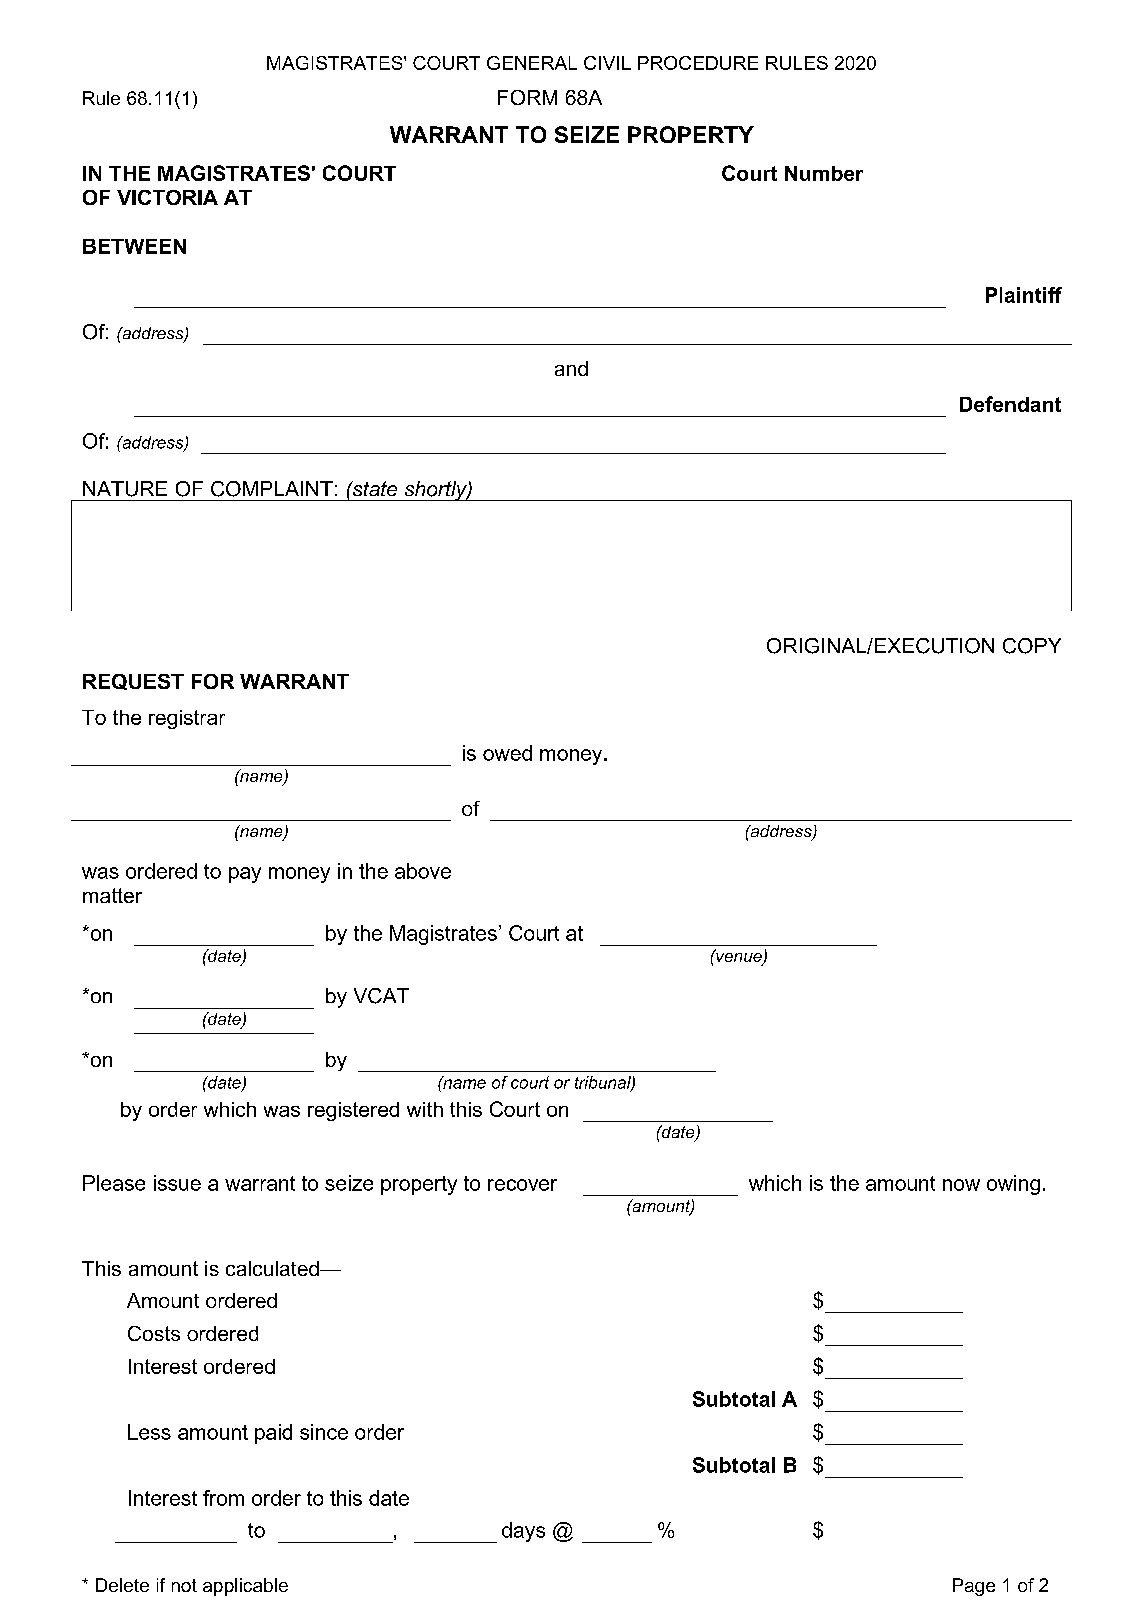 Image resolution: width=1143 pixels, height=1617 pixels. What do you see at coordinates (167, 197) in the screenshot?
I see `VICTORIA` at bounding box center [167, 197].
